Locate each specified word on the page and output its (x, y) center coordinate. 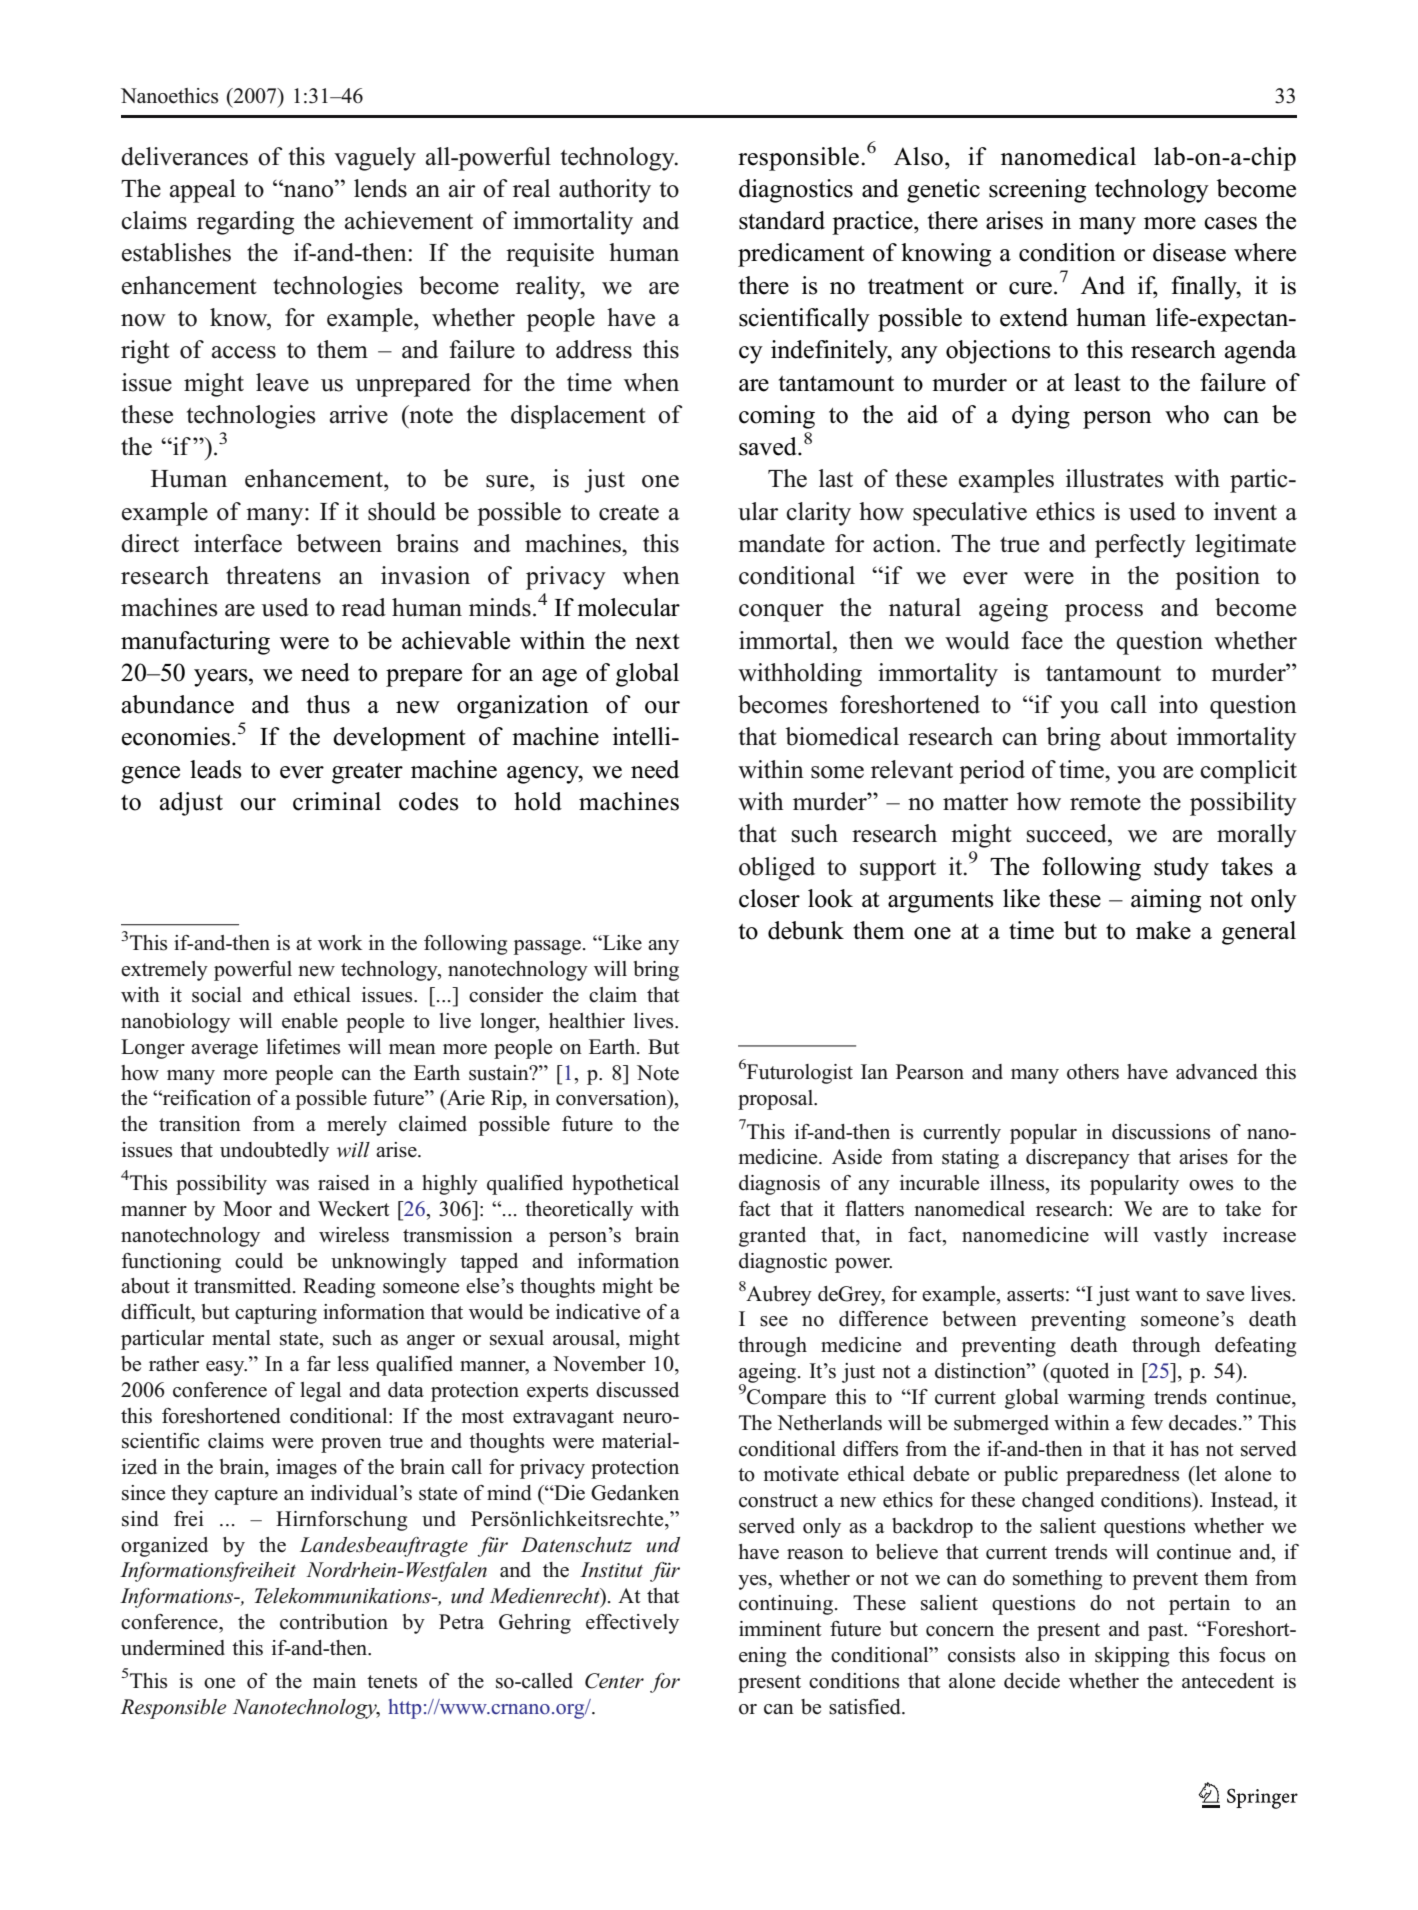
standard (782, 220)
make (1163, 930)
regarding (245, 223)
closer (769, 898)
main (334, 1680)
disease (1189, 252)
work (340, 943)
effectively (632, 1624)
